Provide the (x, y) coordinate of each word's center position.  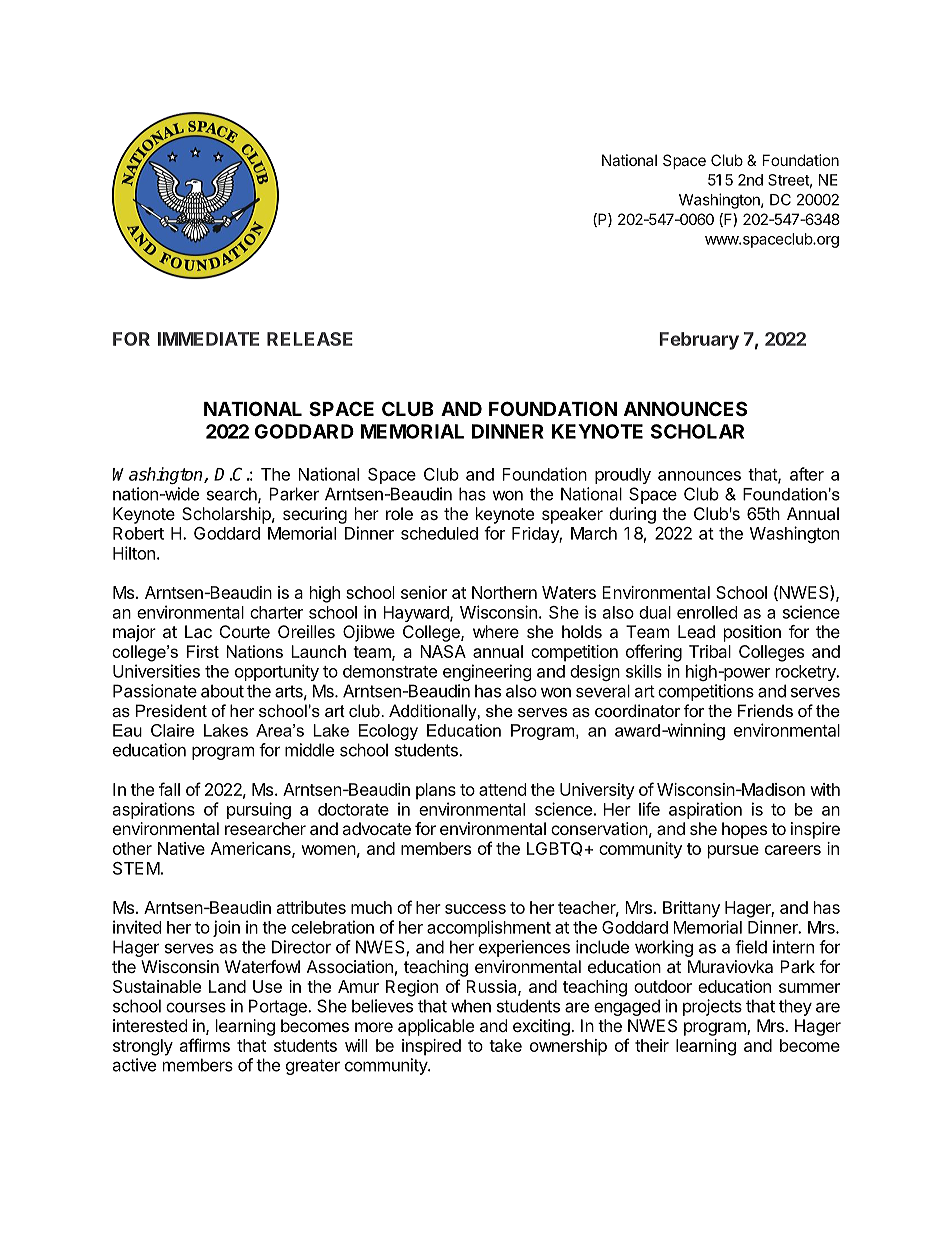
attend (502, 789)
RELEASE (310, 339)
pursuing (259, 810)
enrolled (707, 612)
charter (276, 612)
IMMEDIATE (208, 339)
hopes (744, 830)
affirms (205, 1045)
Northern (504, 592)
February (699, 341)
